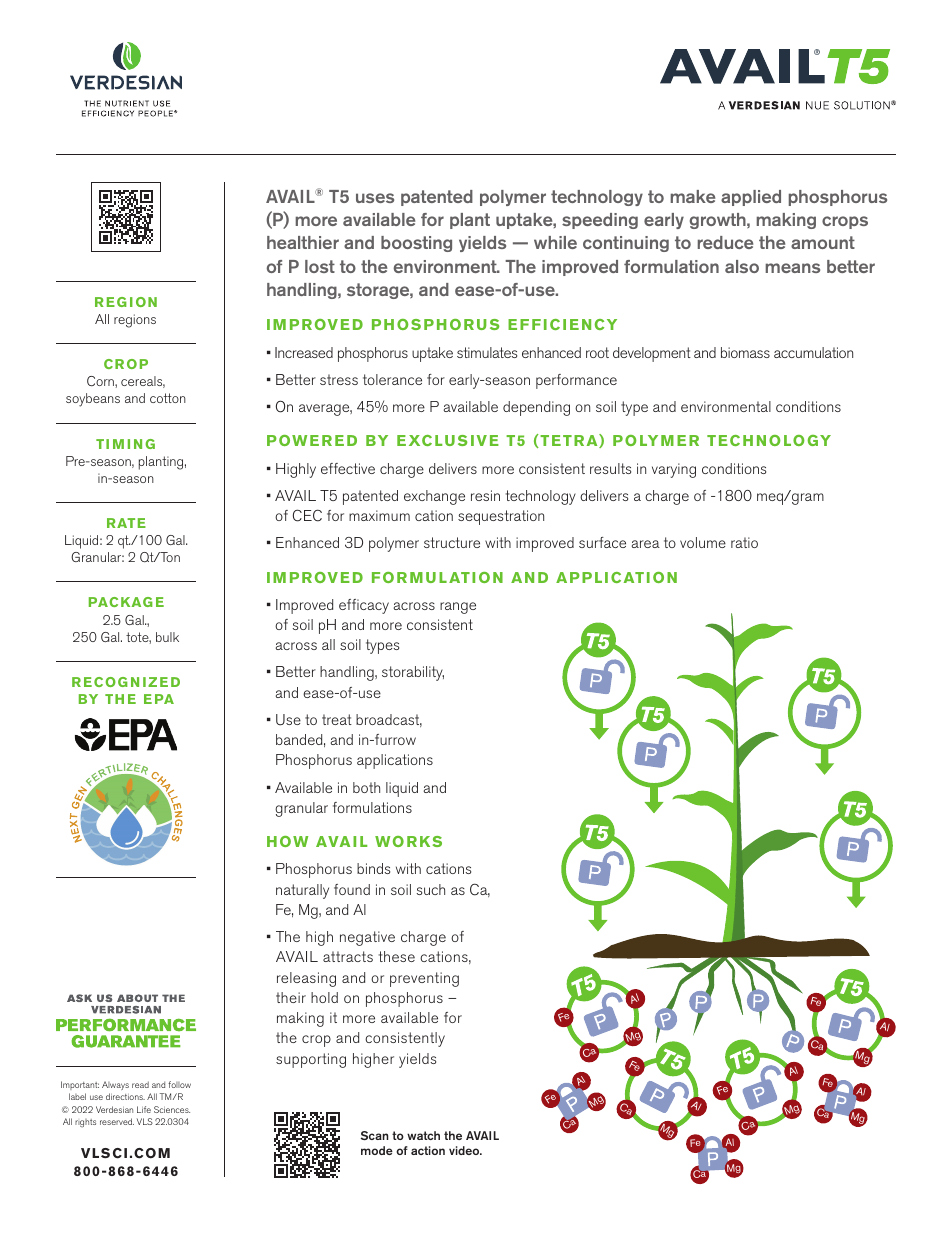 This screenshot has height=1233, width=952. What do you see at coordinates (452, 542) in the screenshot?
I see `structure` at bounding box center [452, 542].
